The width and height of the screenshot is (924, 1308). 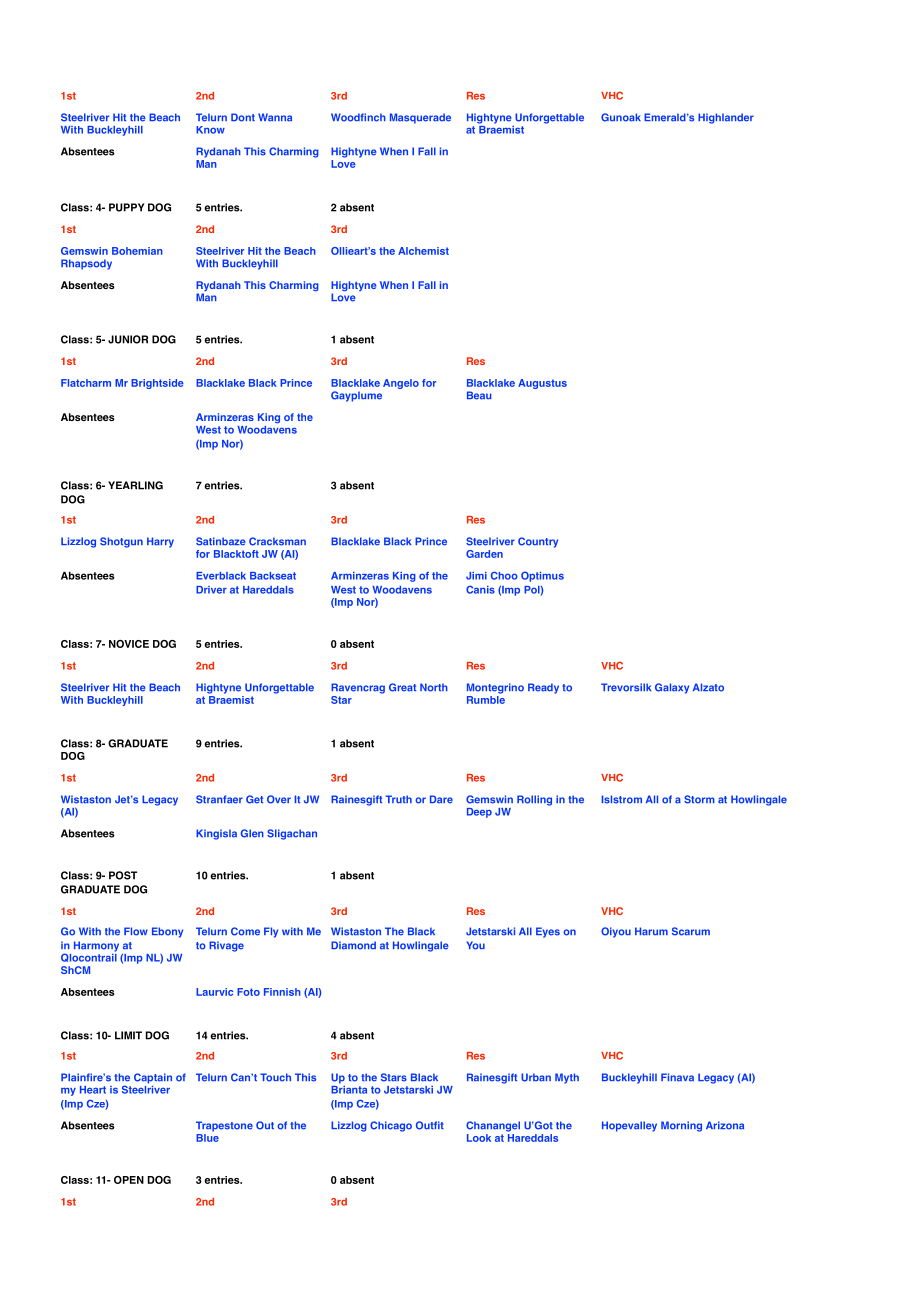 What do you see at coordinates (157, 384) in the screenshot?
I see `Brightside` at bounding box center [157, 384].
